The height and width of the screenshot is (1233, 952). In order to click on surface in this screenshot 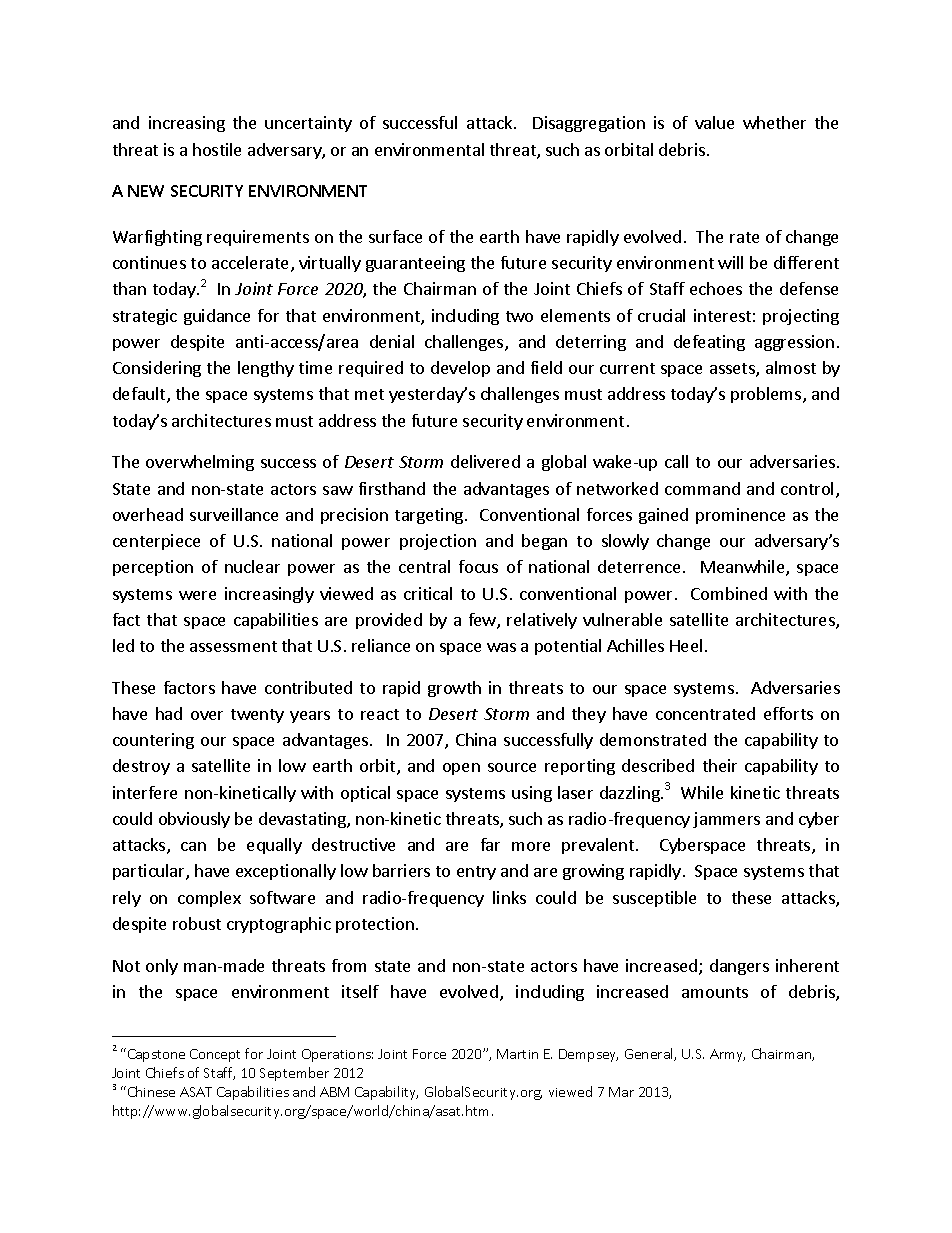, I will do `click(395, 236)`.
